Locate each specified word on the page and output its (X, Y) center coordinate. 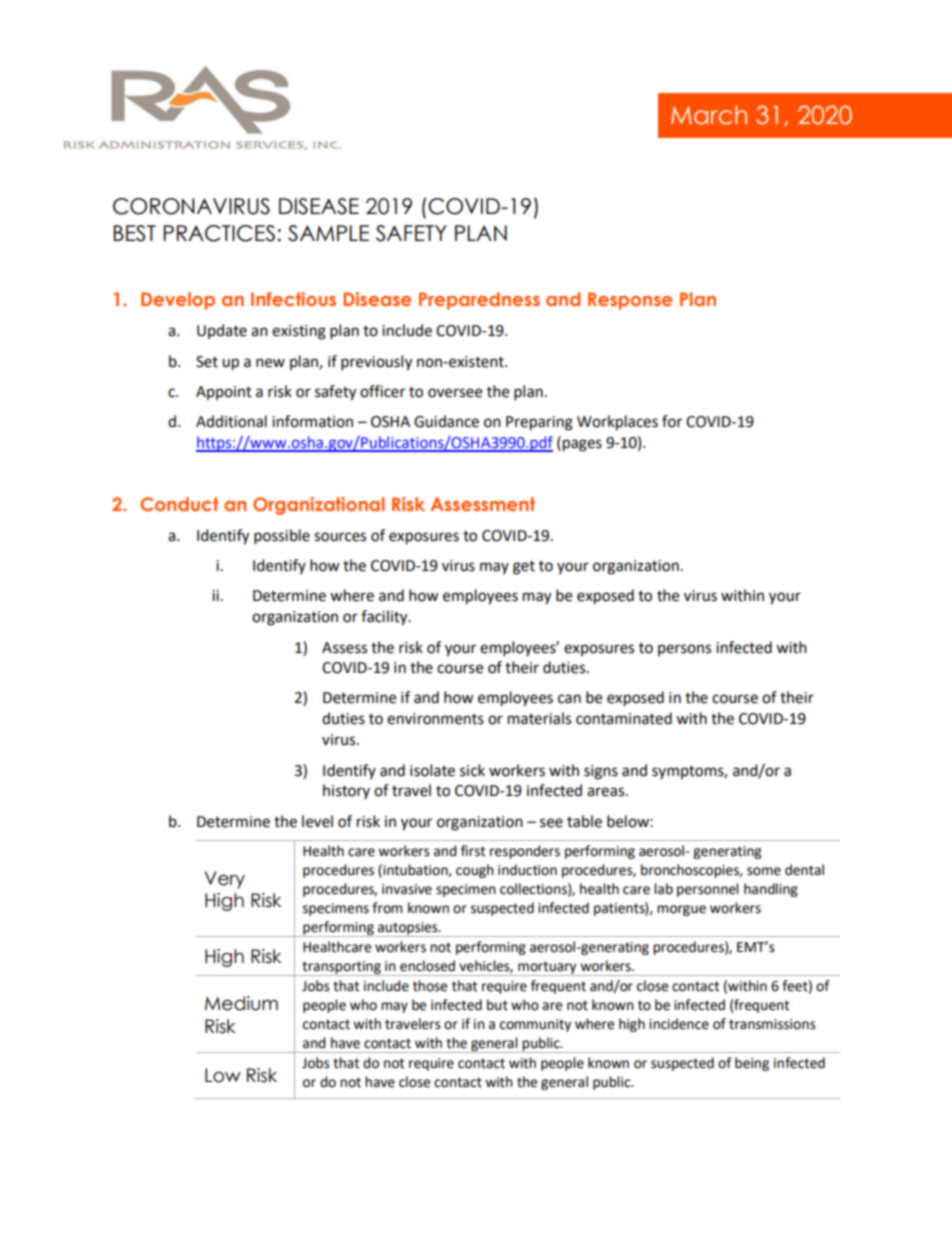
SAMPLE (328, 233)
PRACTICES (219, 233)
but (497, 1005)
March (709, 115)
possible (282, 537)
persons (684, 650)
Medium (241, 1003)
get (524, 568)
